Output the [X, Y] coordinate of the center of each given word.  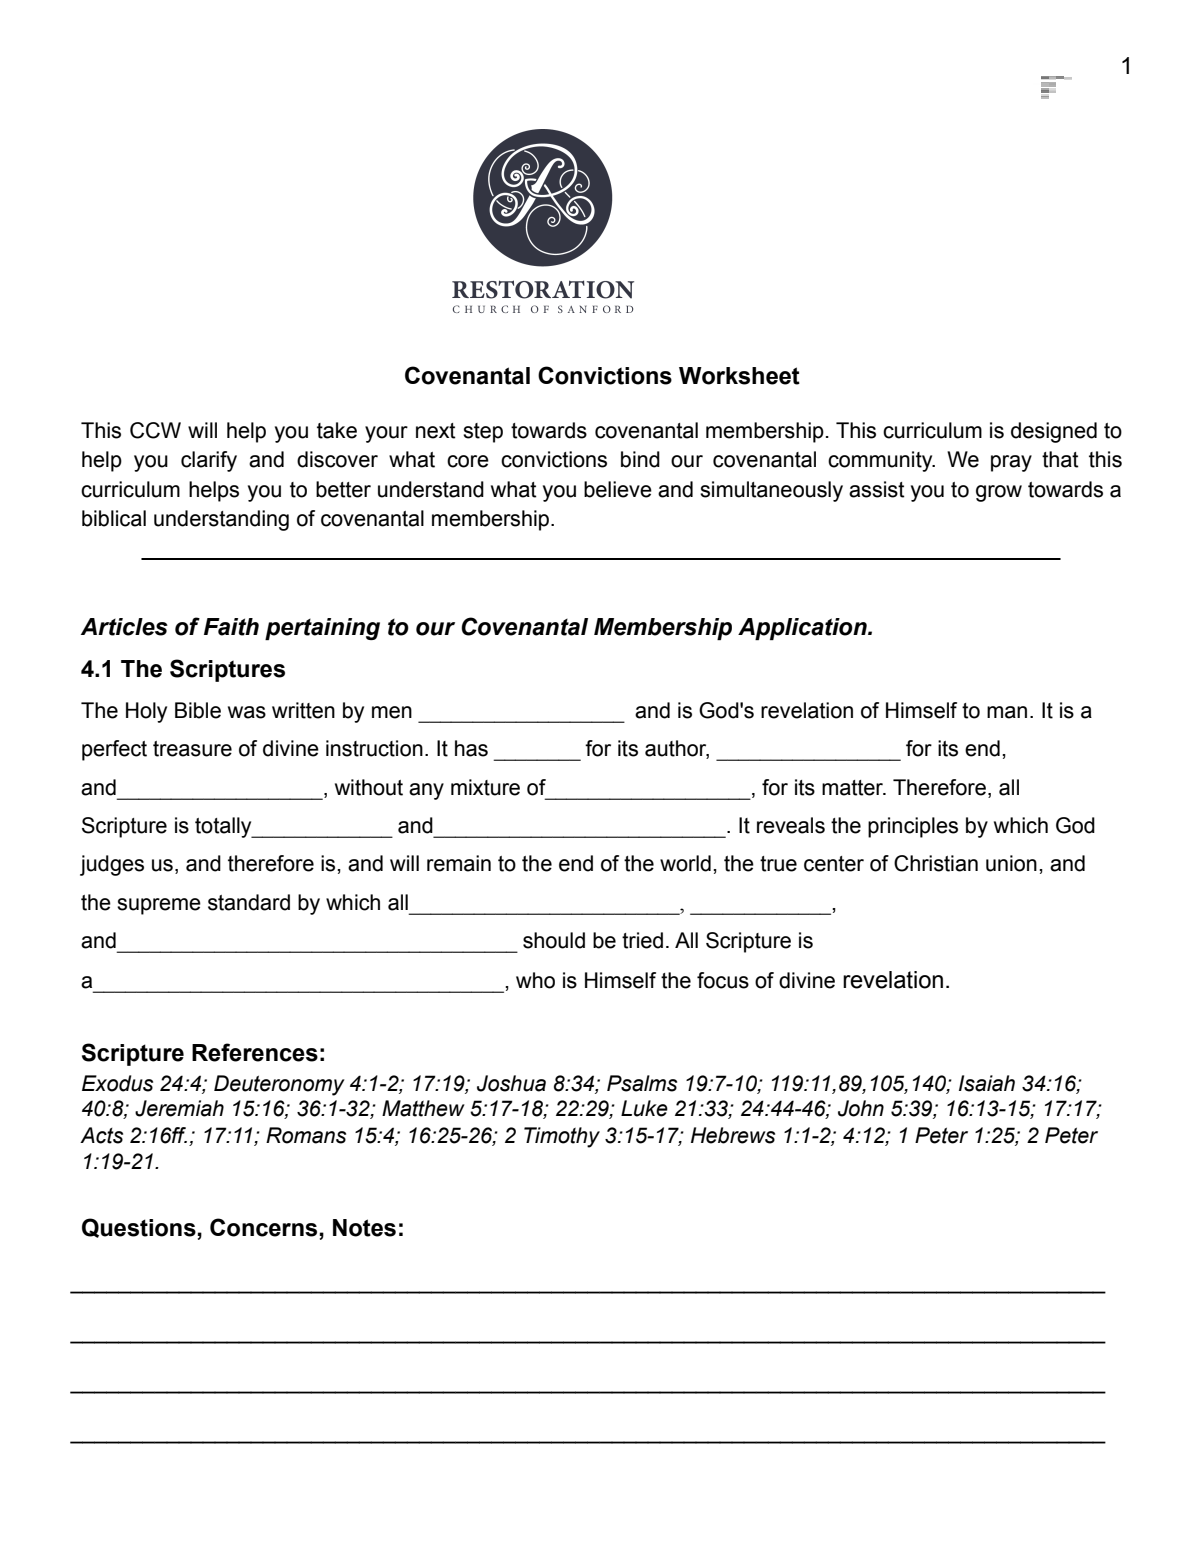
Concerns [263, 1227]
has [471, 748]
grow [999, 493]
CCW [155, 430]
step [483, 433]
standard [249, 902]
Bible [198, 710]
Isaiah [987, 1083]
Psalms [642, 1083]
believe [618, 489]
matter [853, 788]
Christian [936, 863]
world [685, 863]
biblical [114, 518]
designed [1054, 432]
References [255, 1052]
